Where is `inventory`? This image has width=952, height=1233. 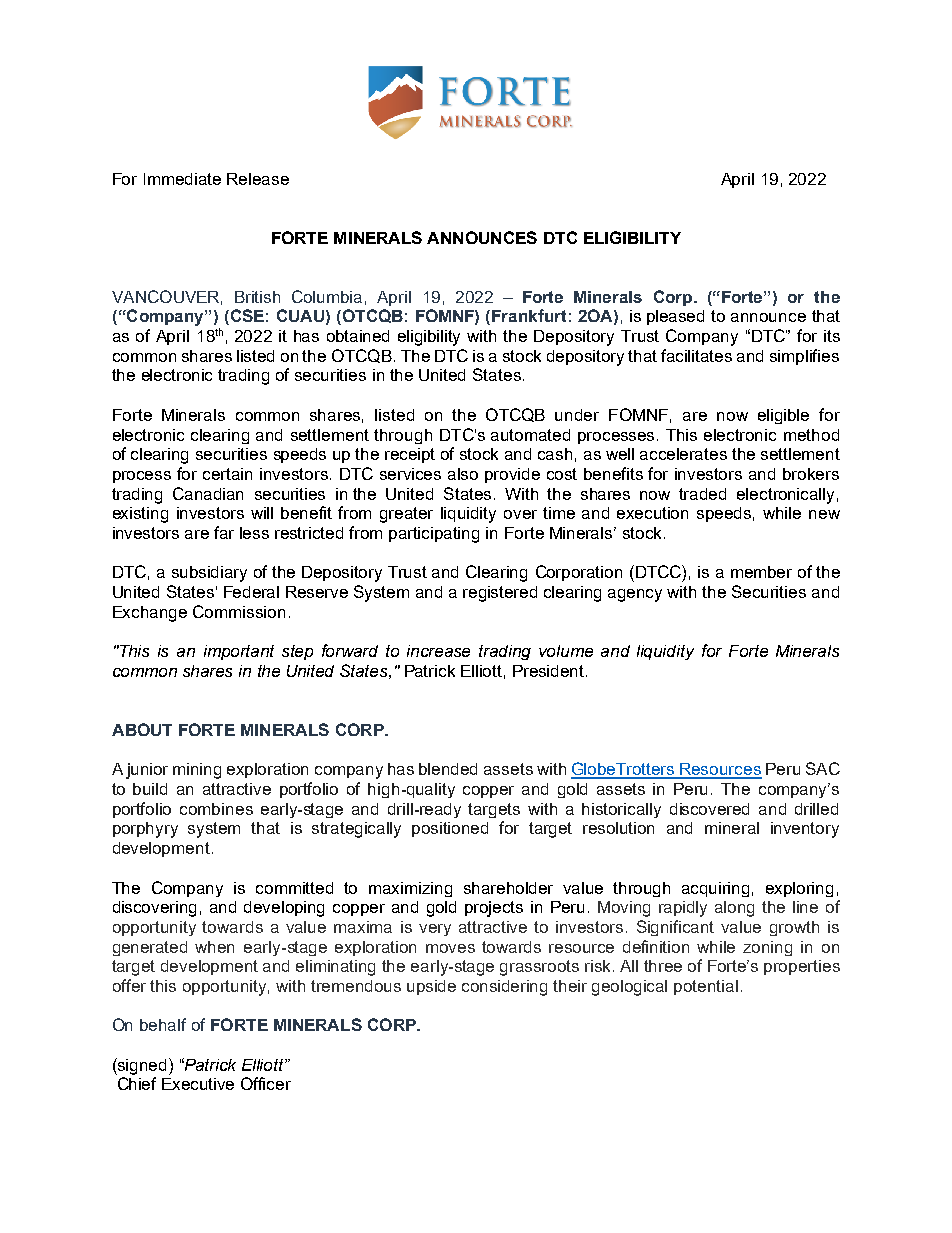 inventory is located at coordinates (805, 830).
